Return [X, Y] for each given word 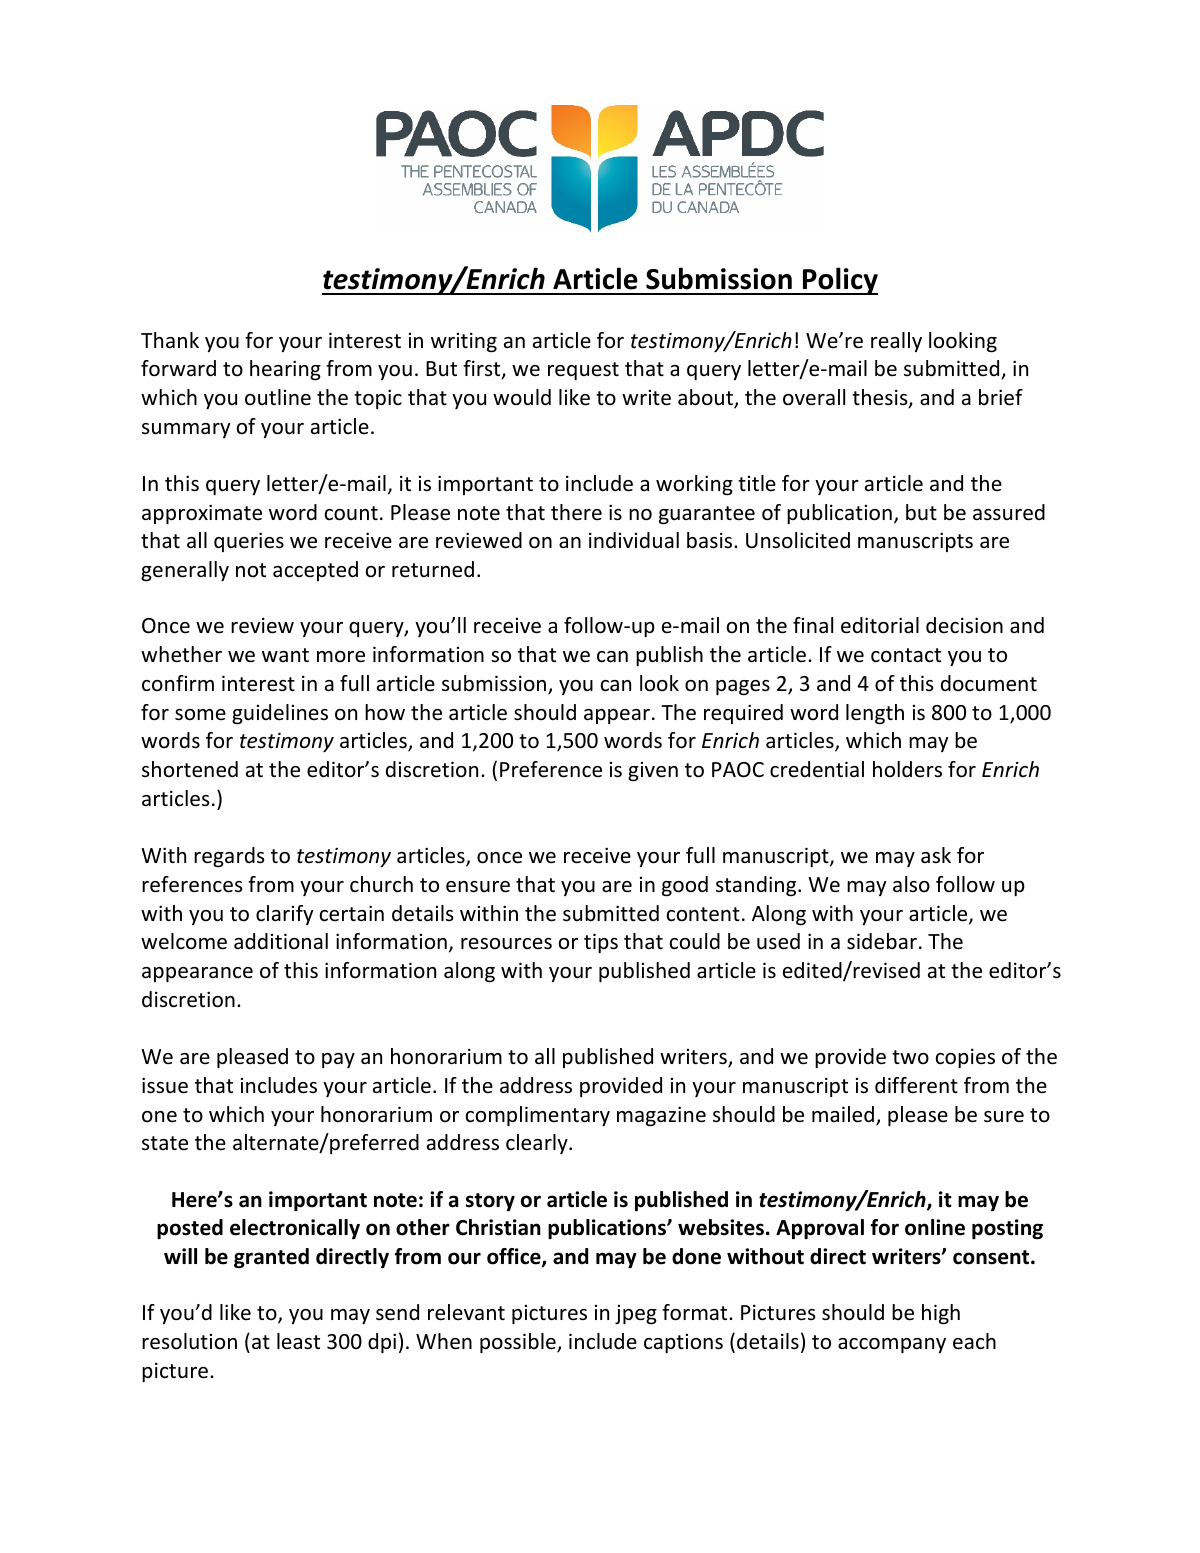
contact [906, 655]
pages [743, 687]
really [896, 342]
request [583, 371]
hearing [285, 370]
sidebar [882, 941]
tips [601, 943]
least [298, 1341]
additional [281, 941]
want [285, 655]
